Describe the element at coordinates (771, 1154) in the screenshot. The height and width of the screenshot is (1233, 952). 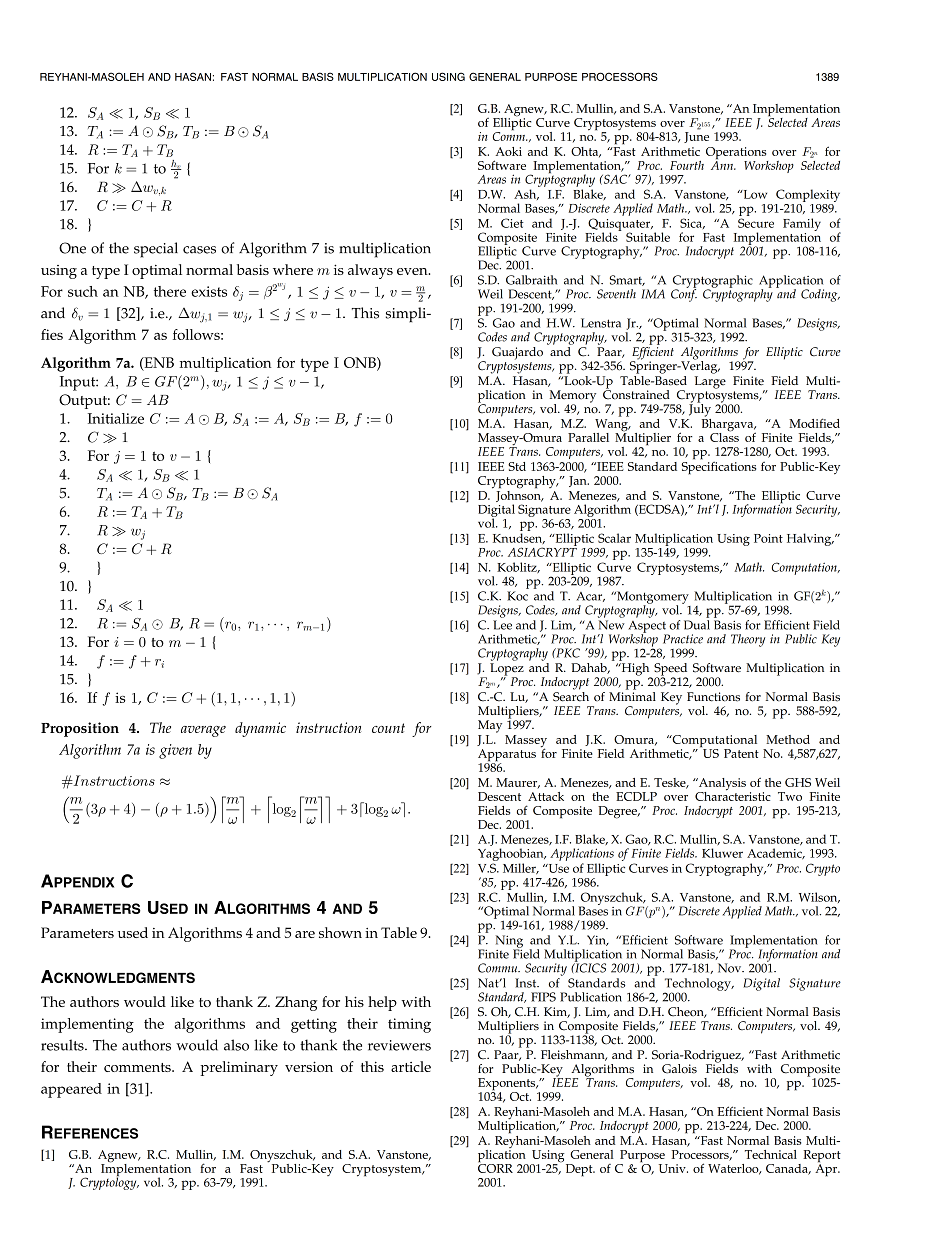
I see `Technical` at that location.
